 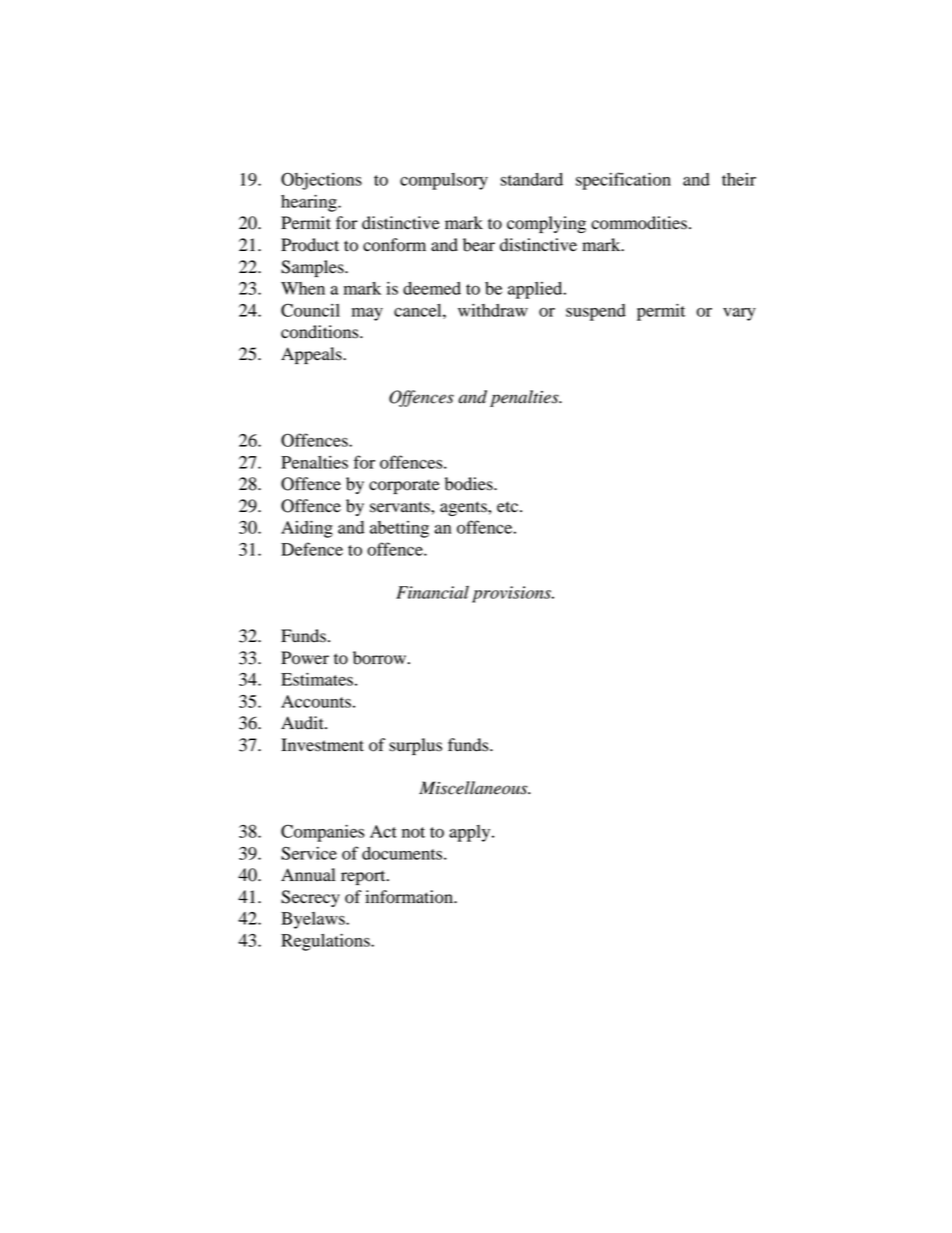 I want to click on apply, so click(x=471, y=833).
